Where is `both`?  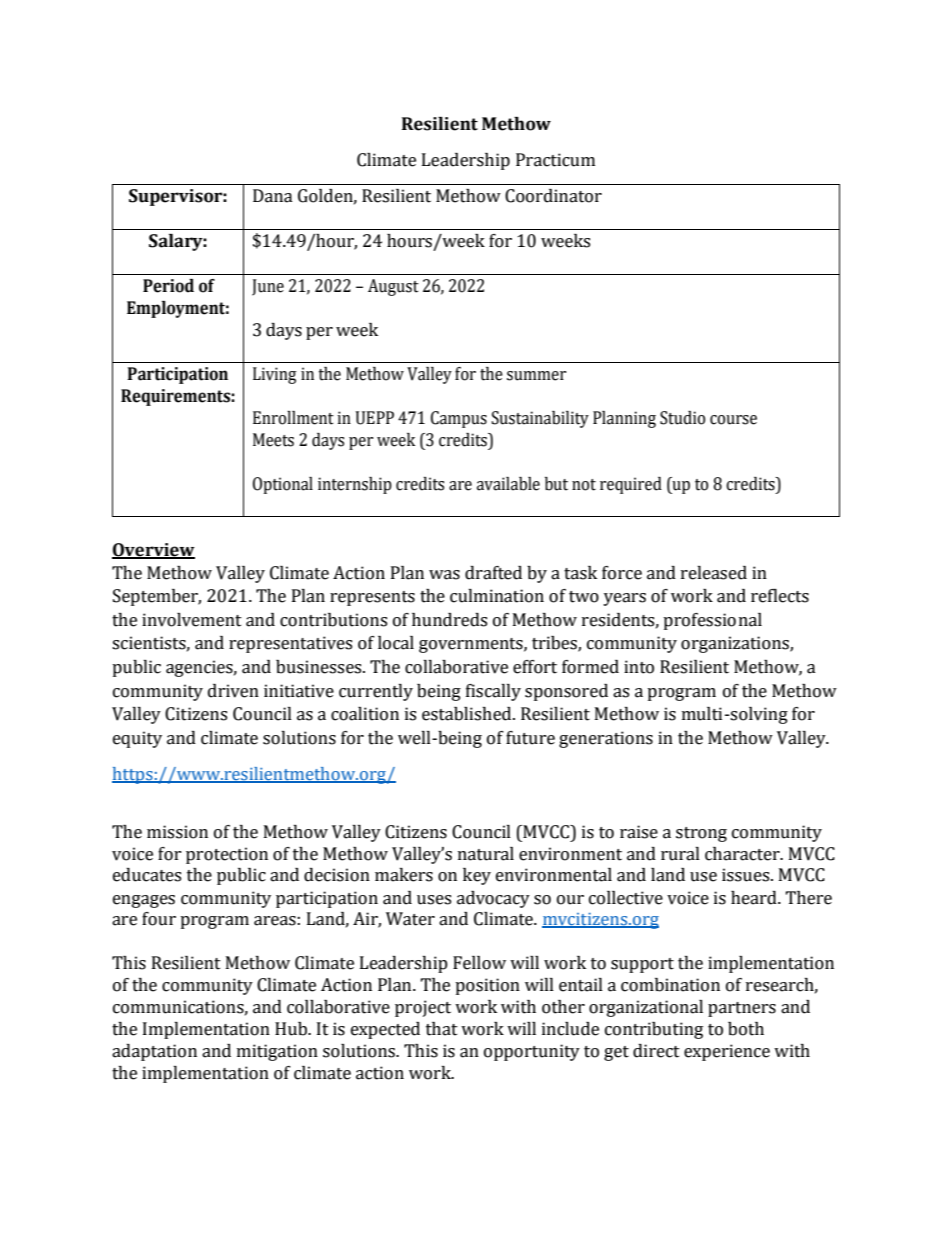
both is located at coordinates (746, 1029).
